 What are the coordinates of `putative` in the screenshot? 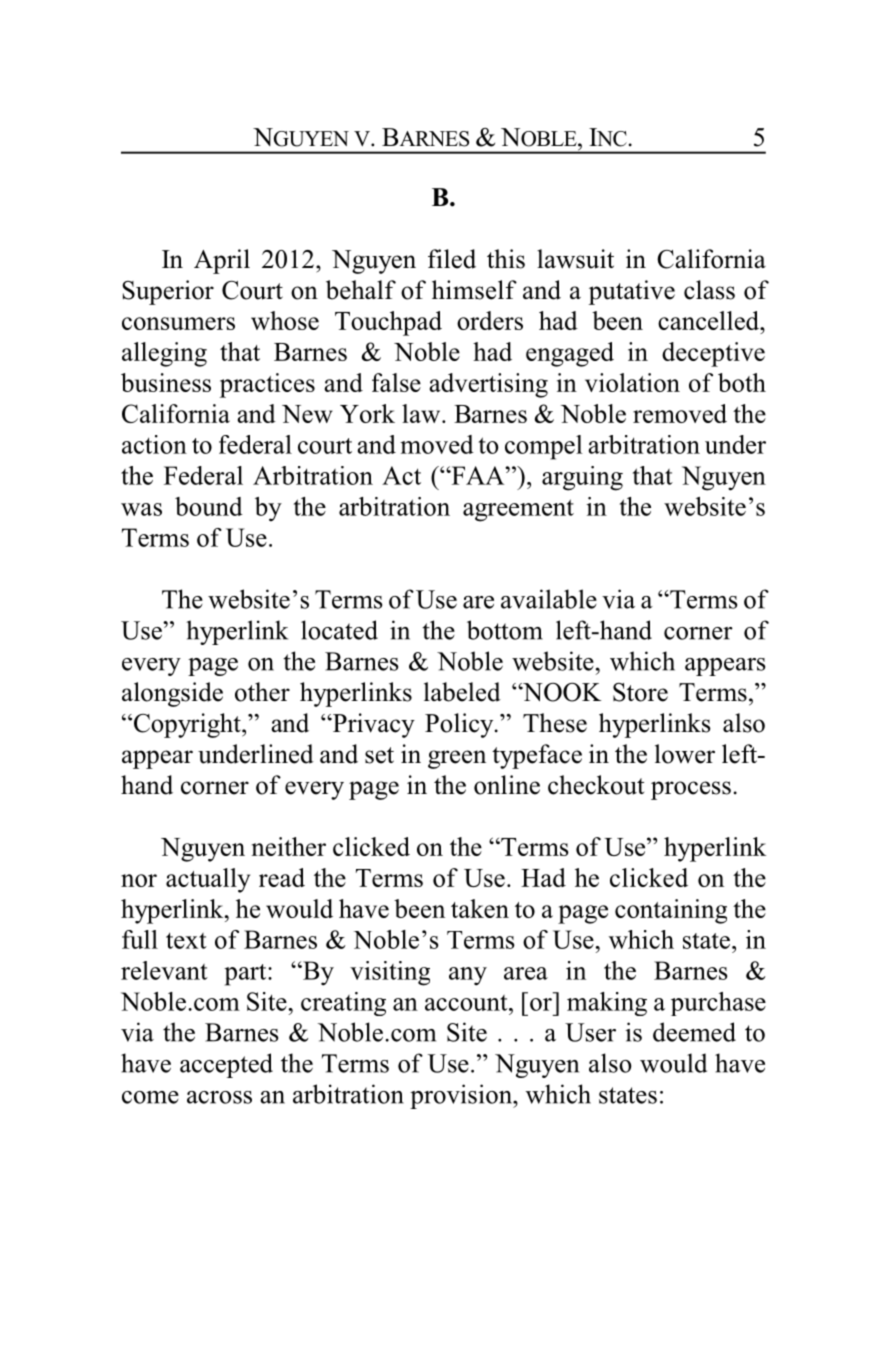 It's located at (632, 292).
